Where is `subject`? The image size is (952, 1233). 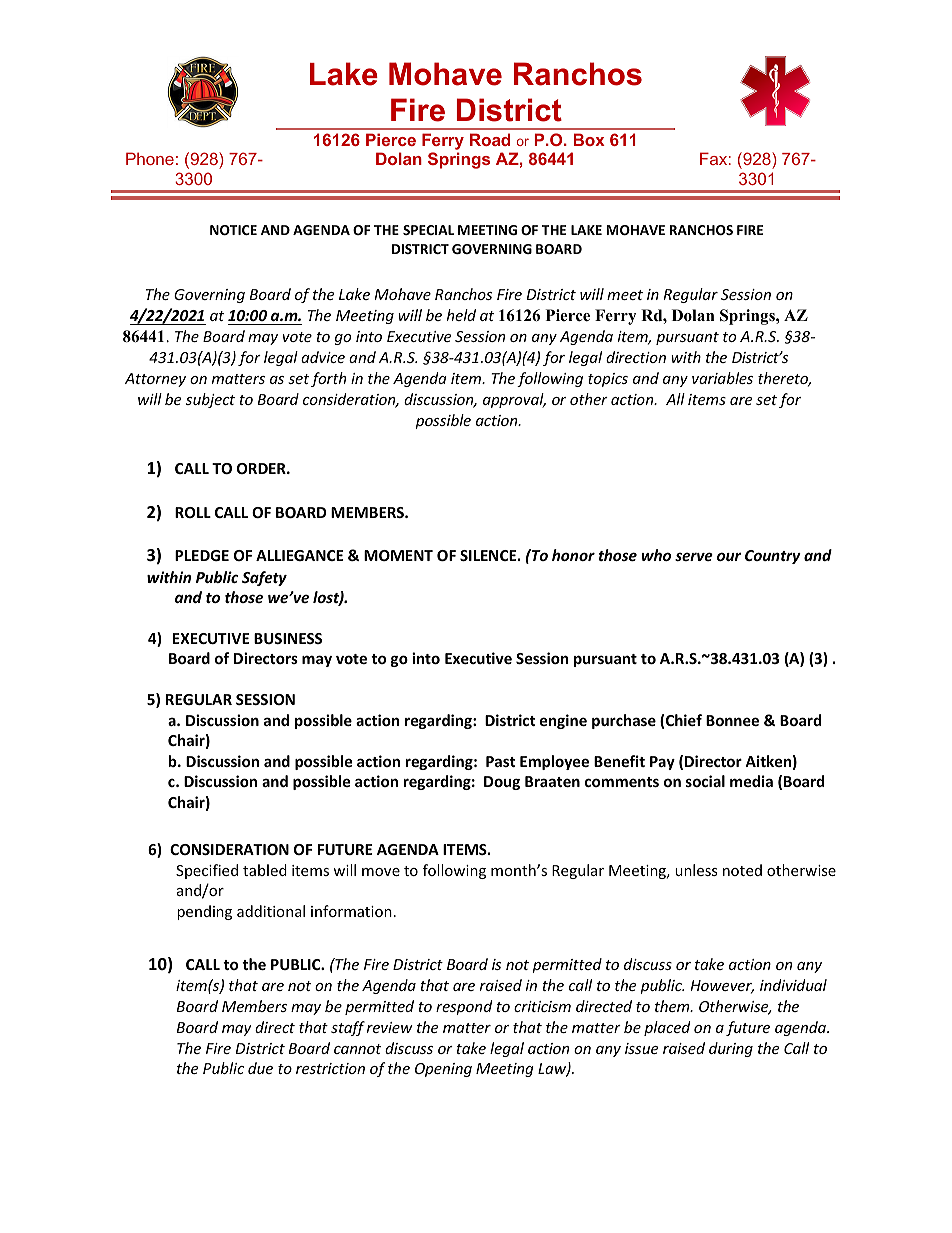 subject is located at coordinates (210, 400).
